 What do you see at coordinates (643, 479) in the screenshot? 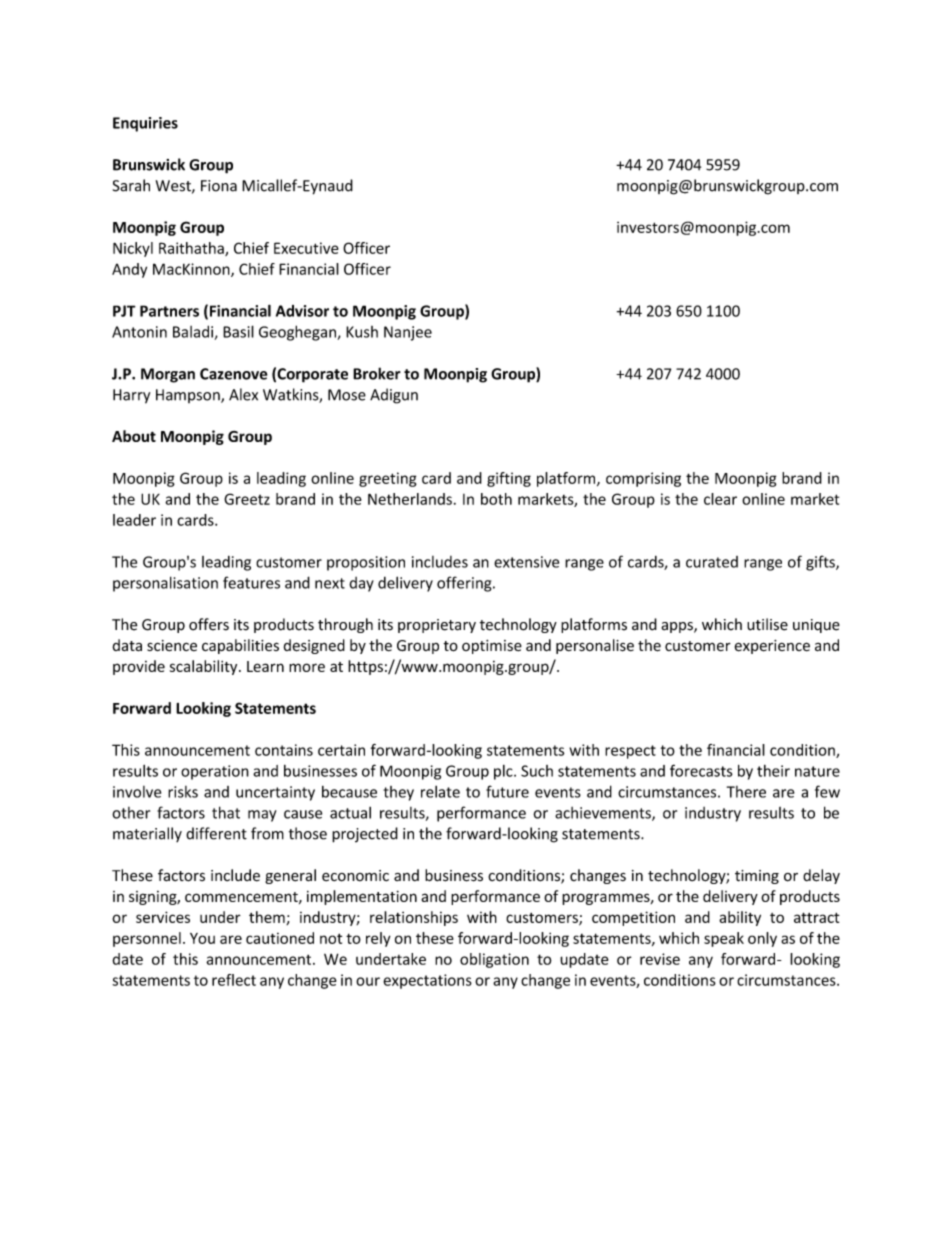
I see `comprising` at bounding box center [643, 479].
